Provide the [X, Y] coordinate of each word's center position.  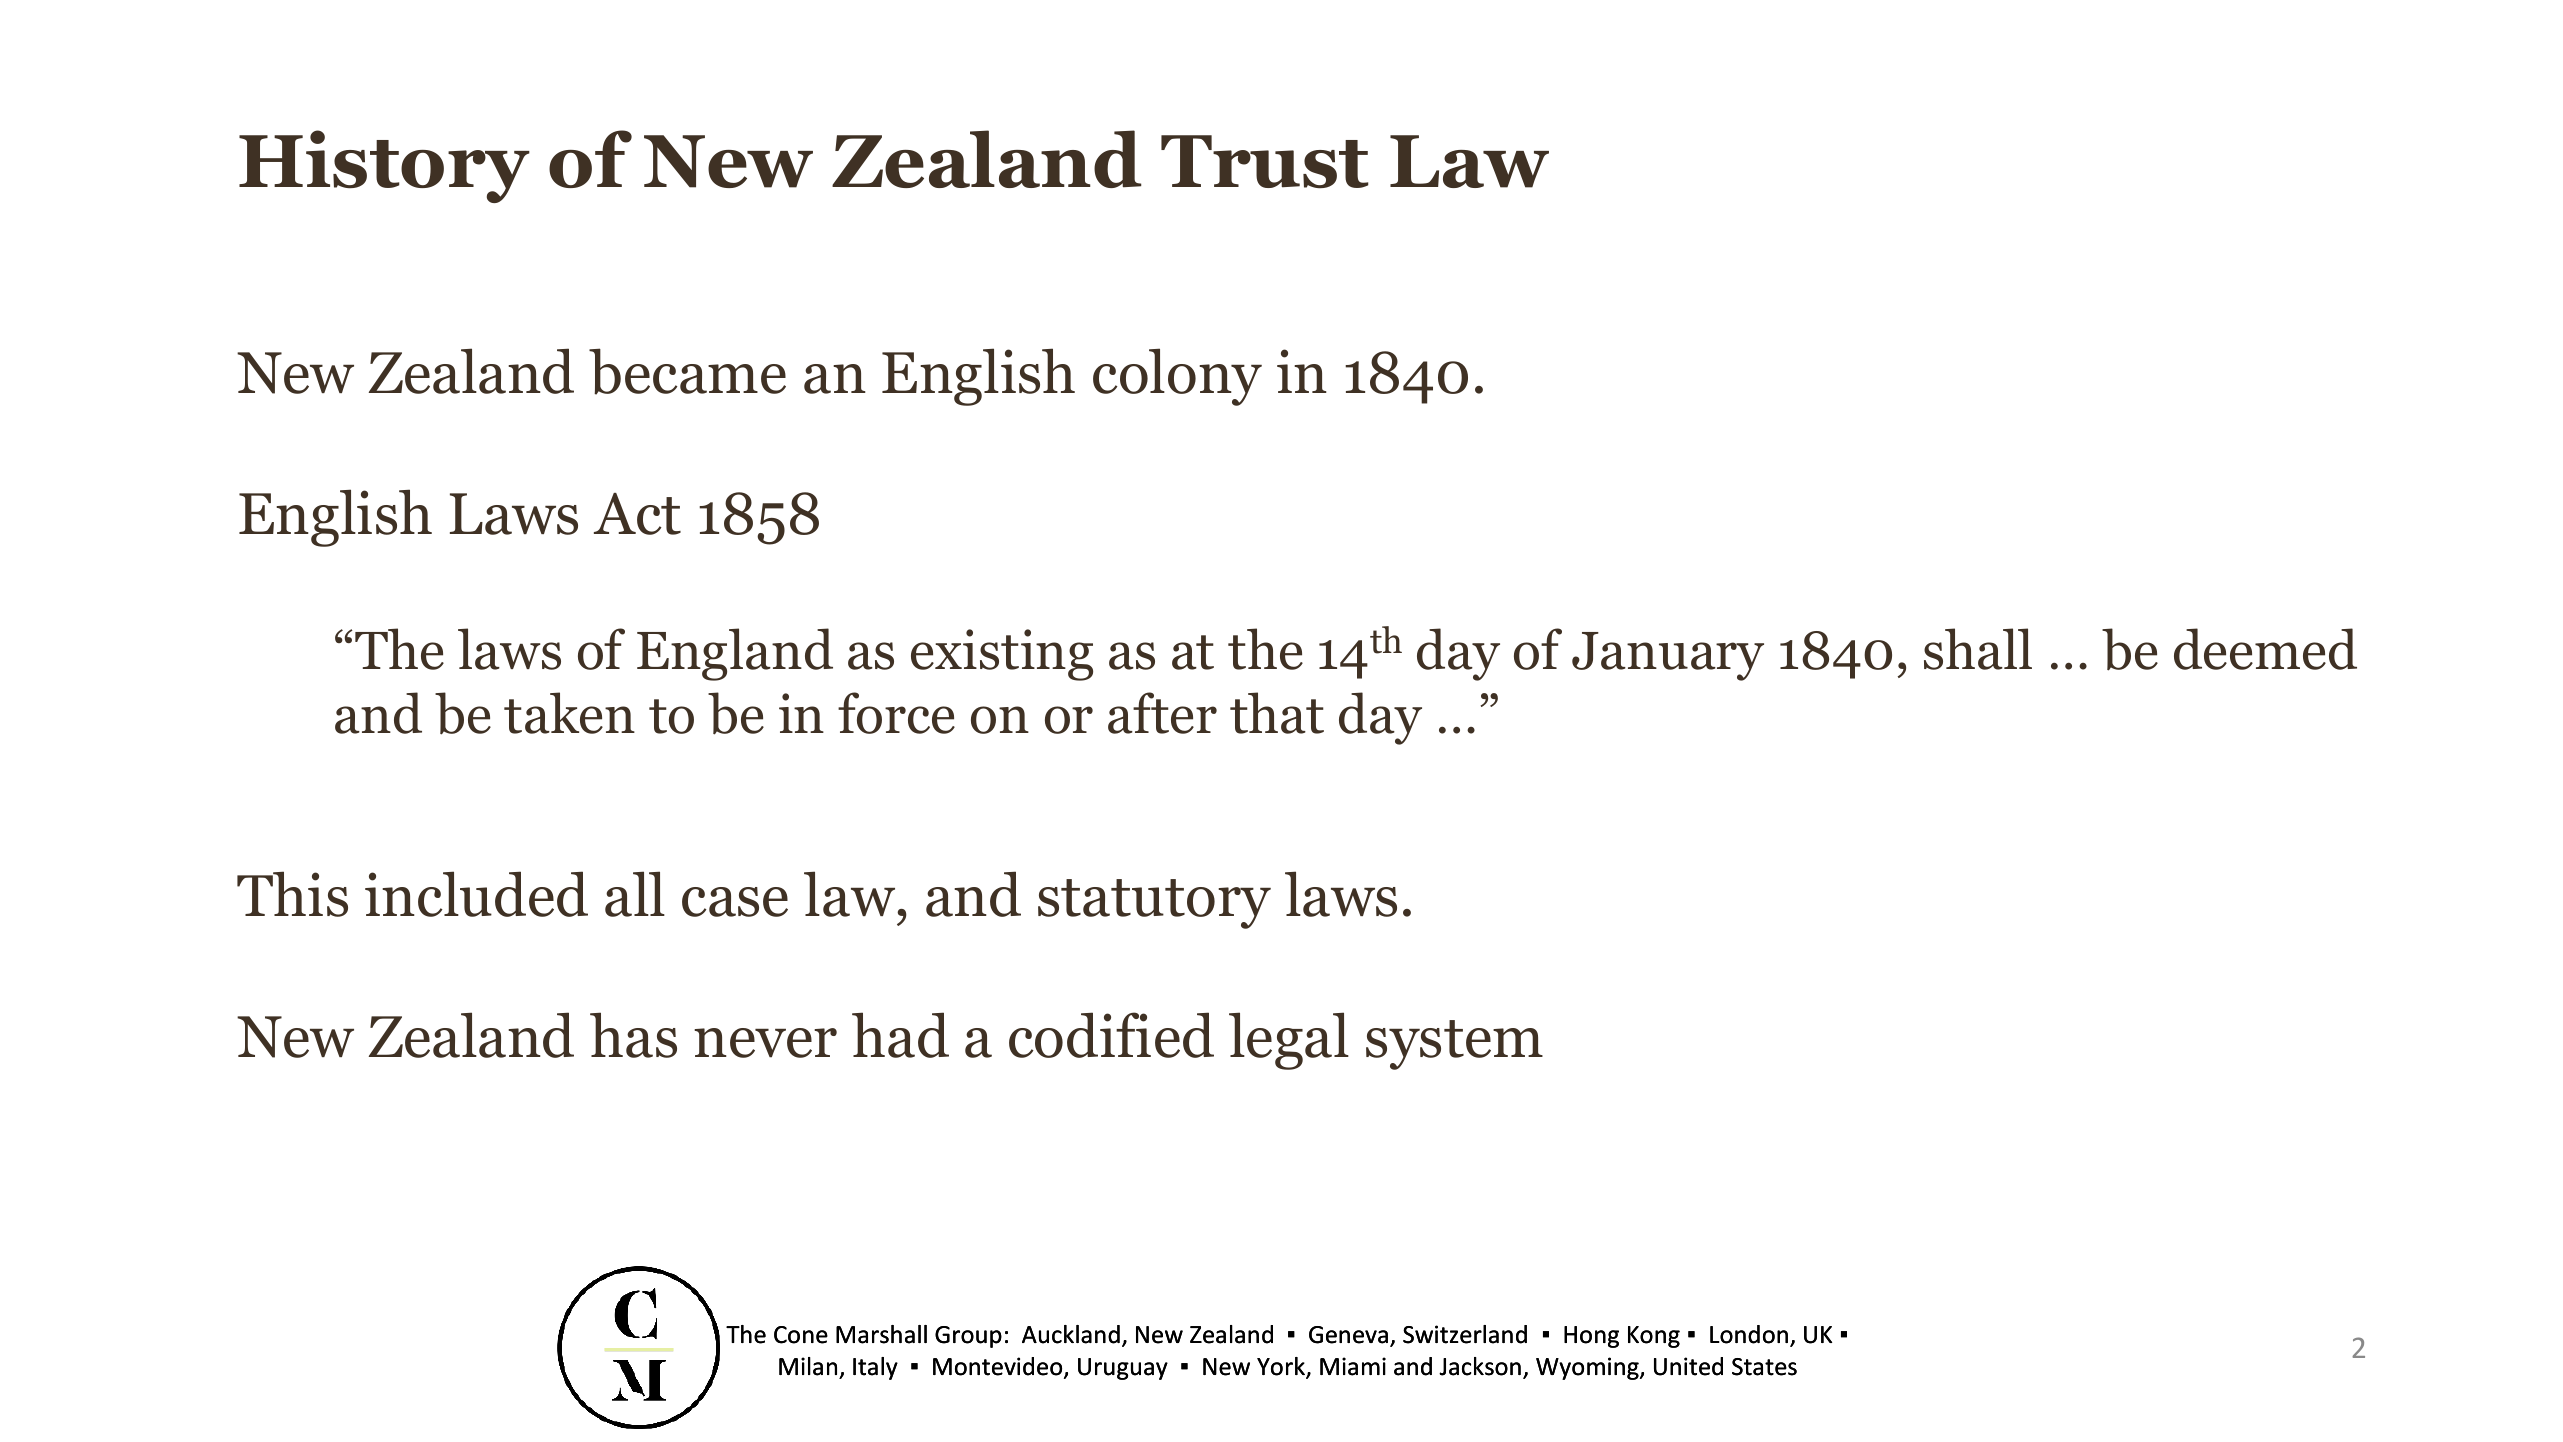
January [1668, 656]
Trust [1265, 162]
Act [637, 514]
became [687, 371]
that [1277, 713]
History [384, 166]
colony [1177, 377]
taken [569, 713]
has [633, 1035]
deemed [2265, 649]
